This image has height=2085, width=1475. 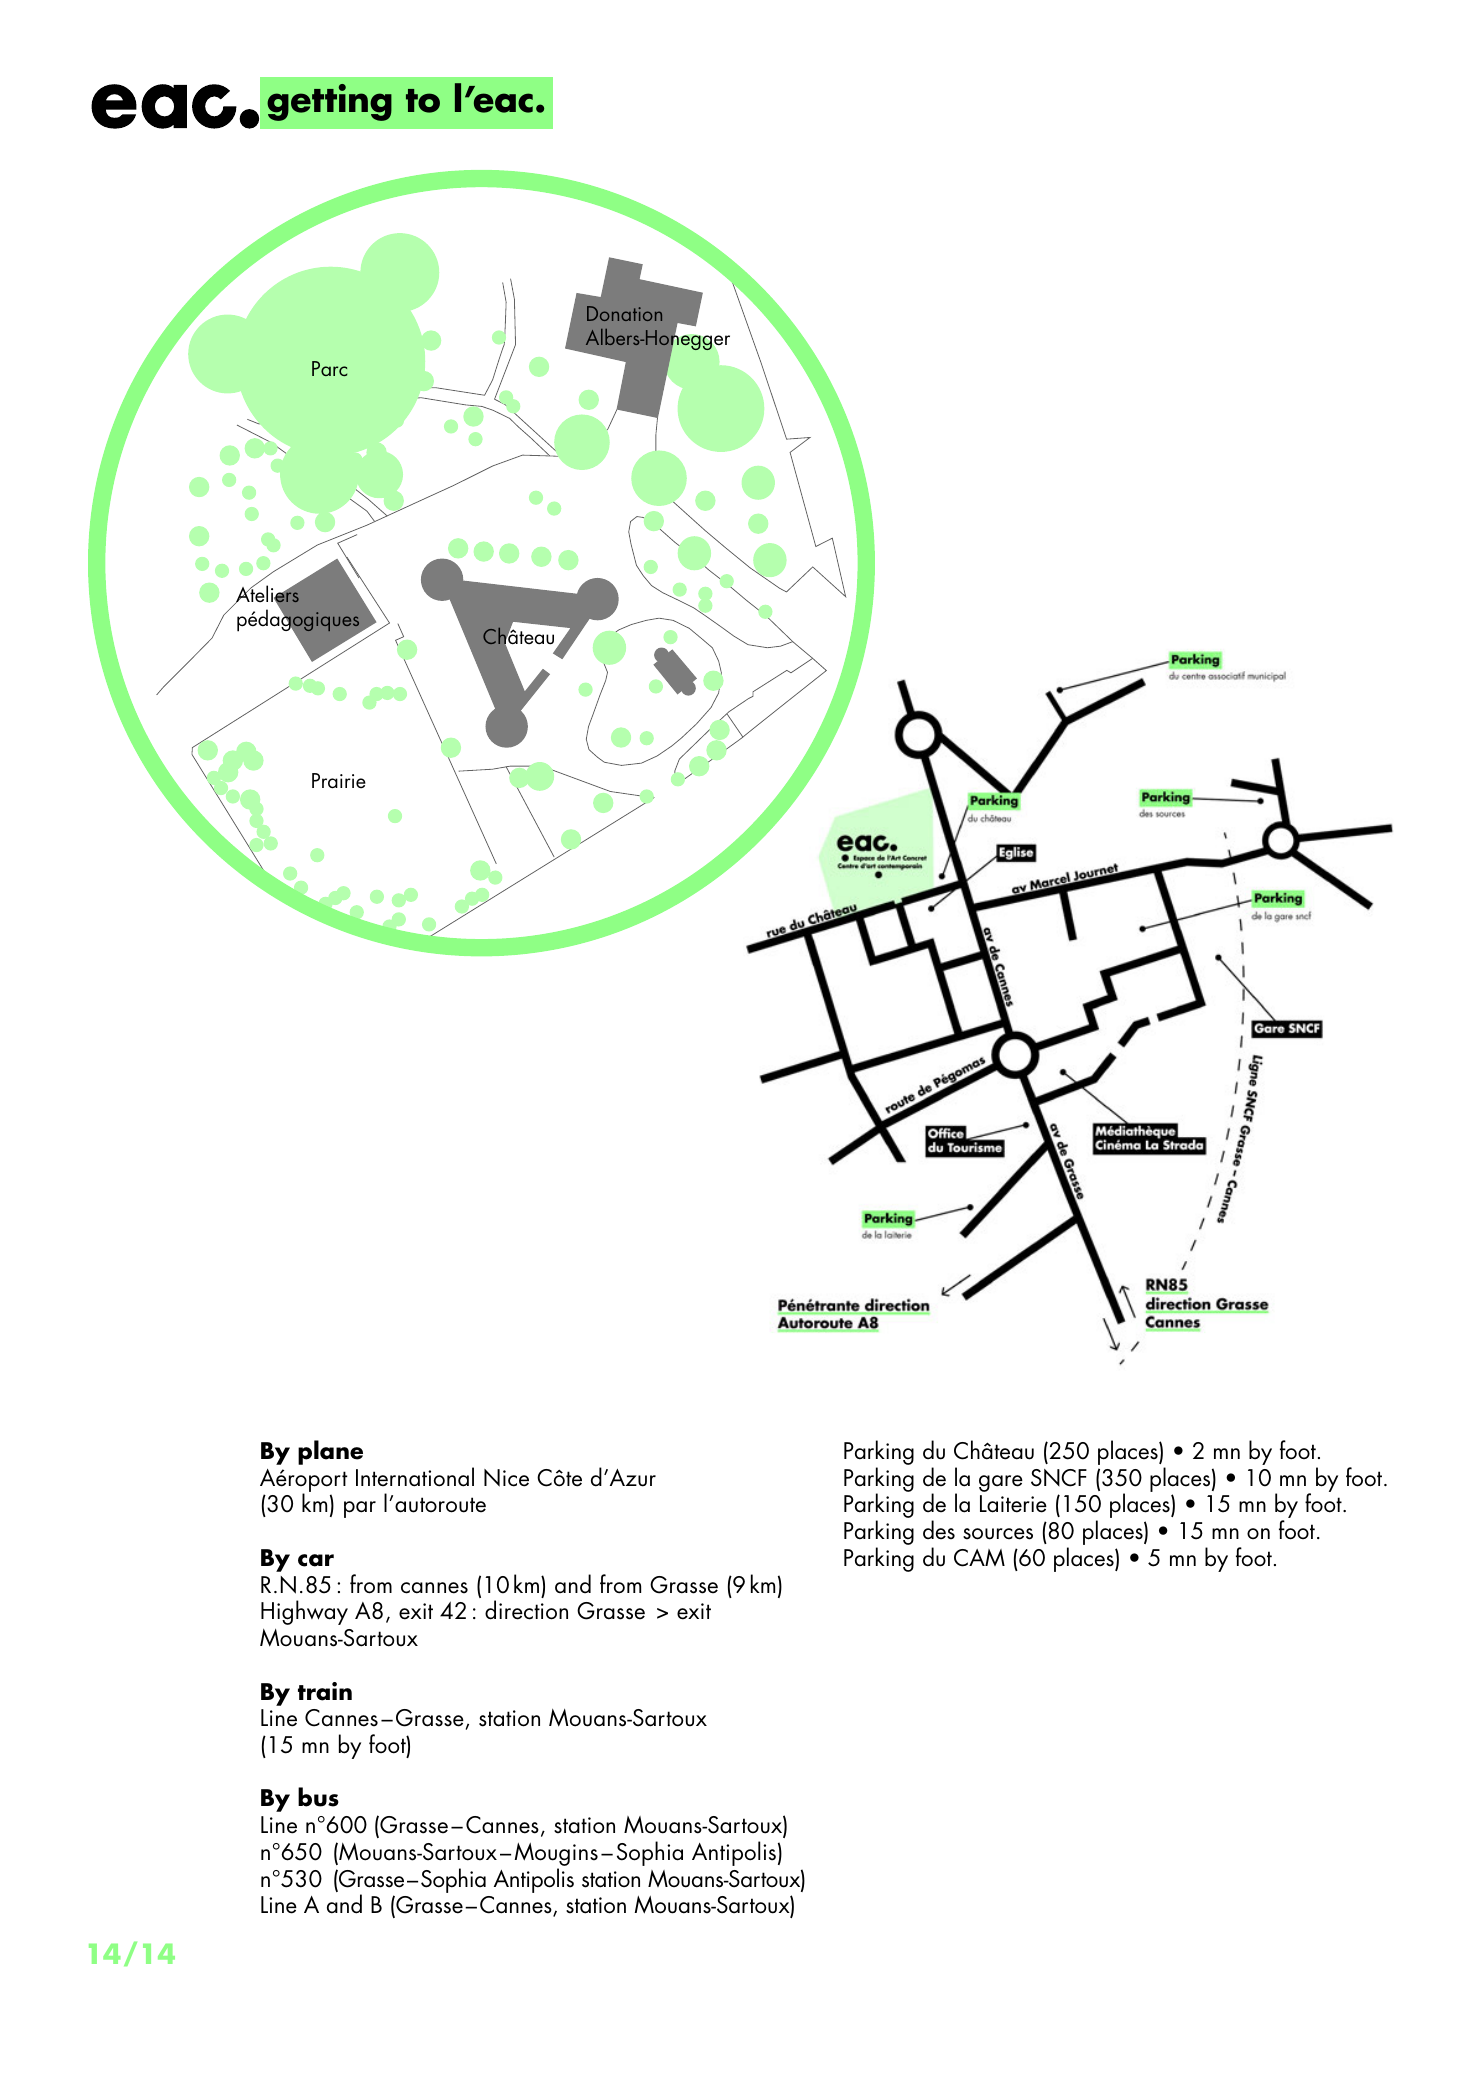 What do you see at coordinates (624, 313) in the image?
I see `Donation` at bounding box center [624, 313].
